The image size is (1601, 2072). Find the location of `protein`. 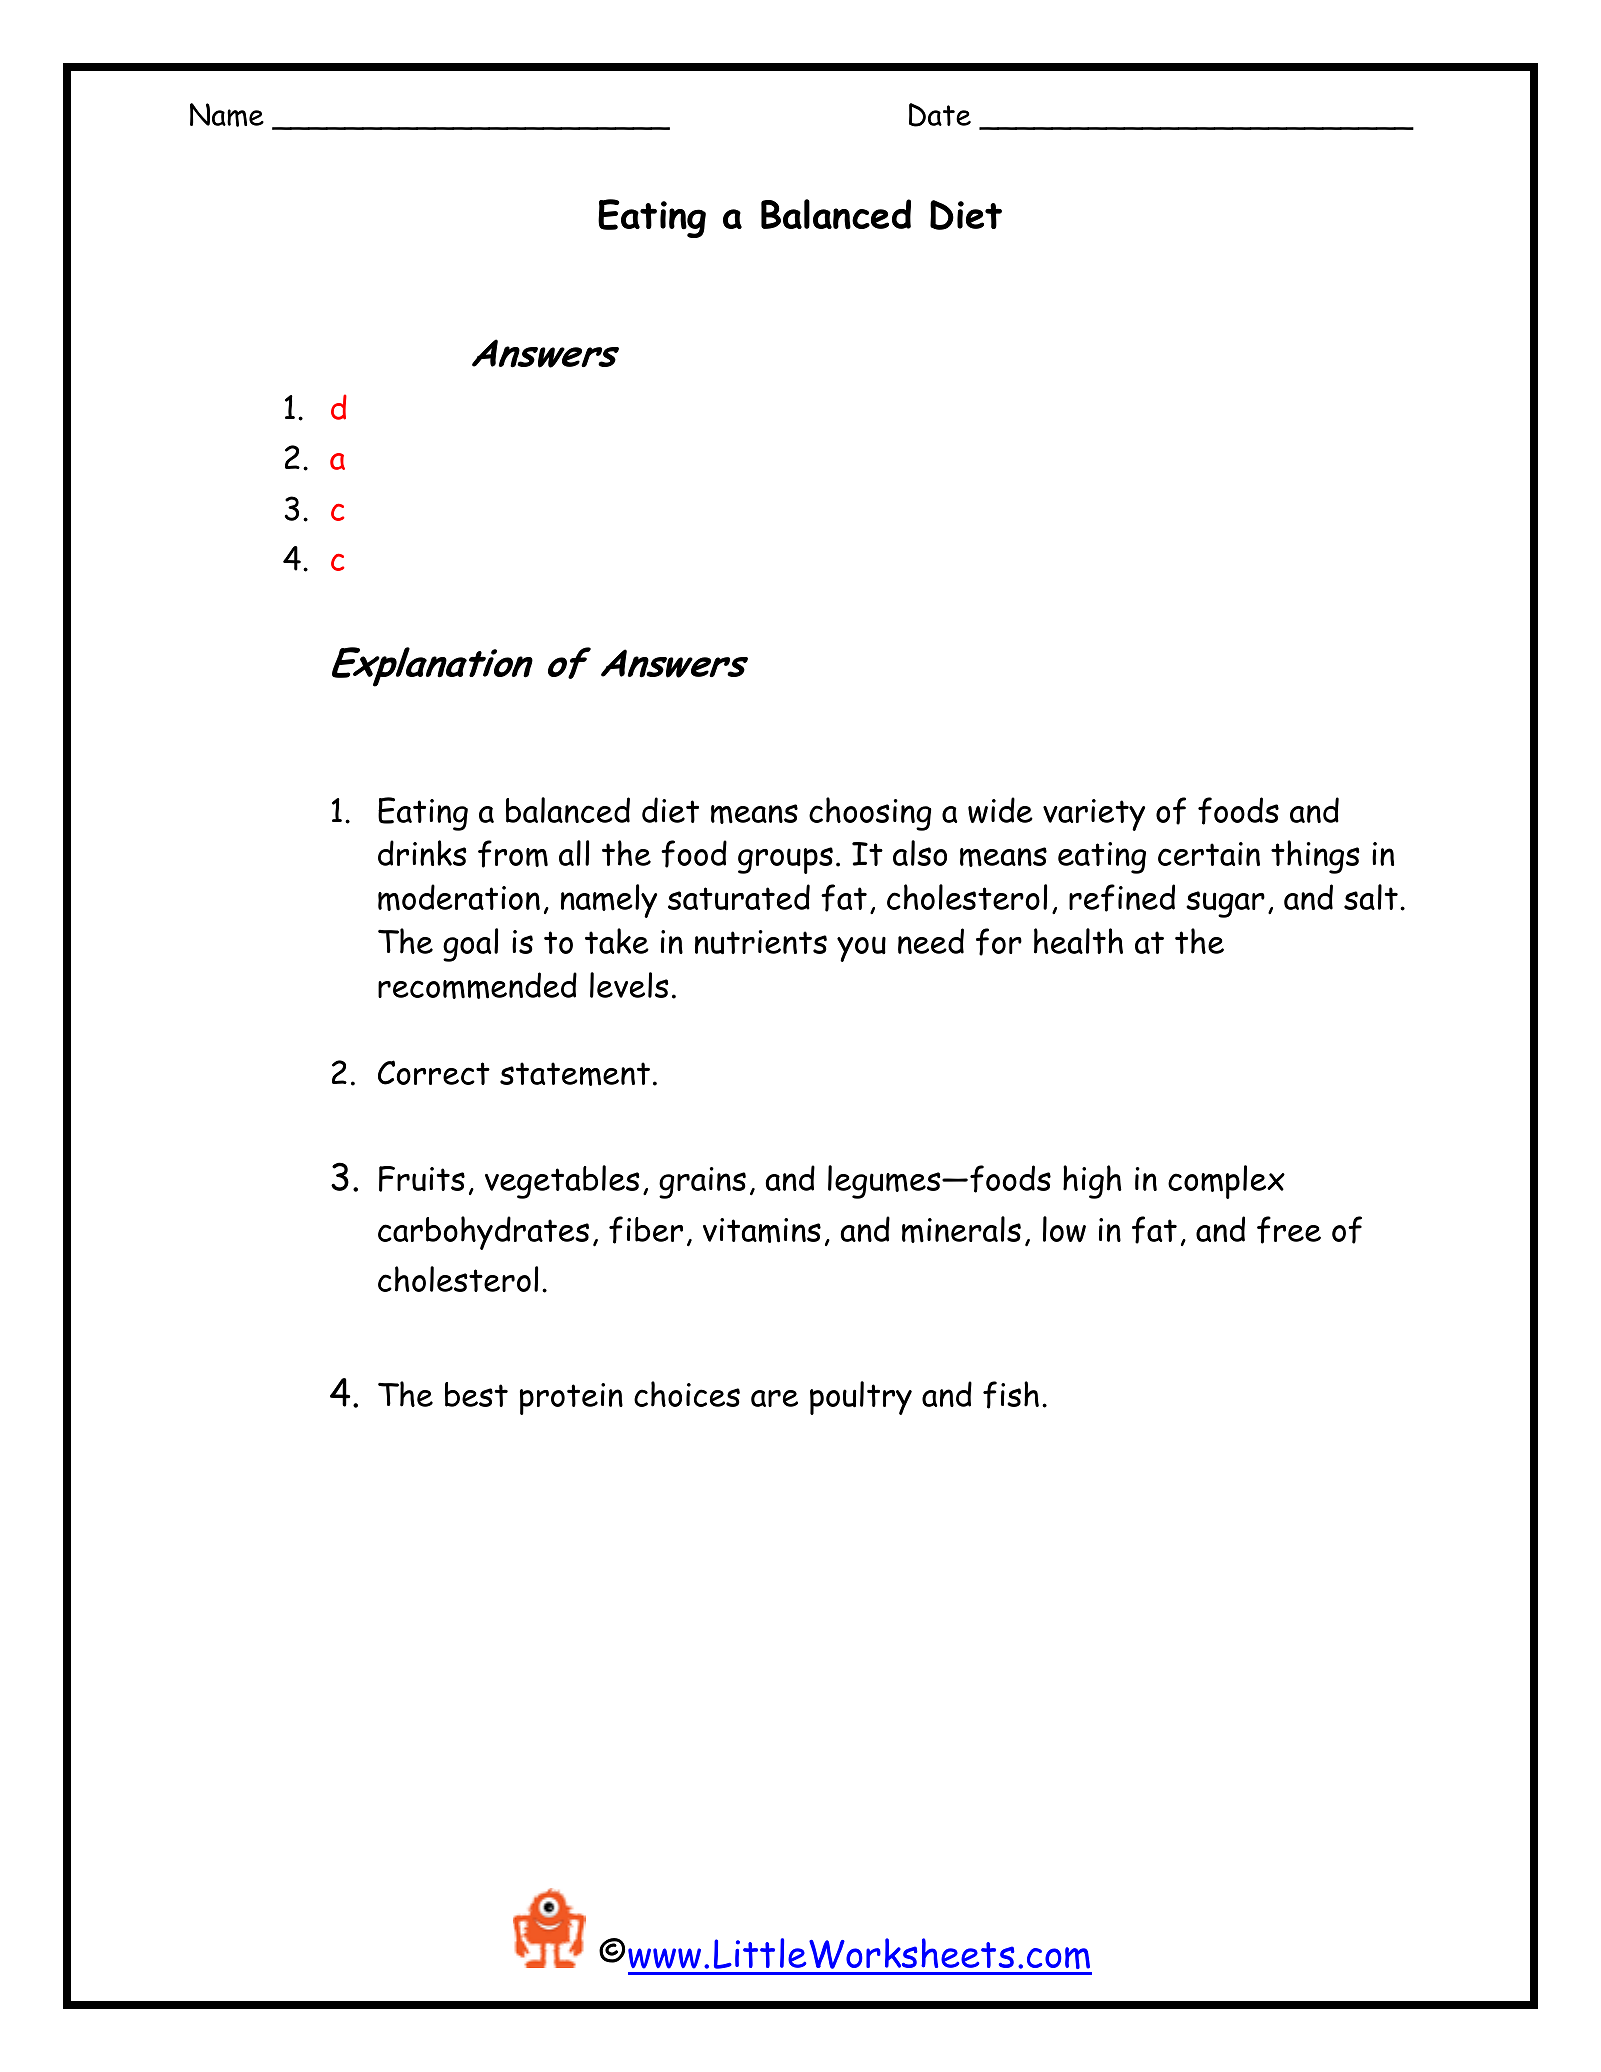

protein is located at coordinates (571, 1399).
